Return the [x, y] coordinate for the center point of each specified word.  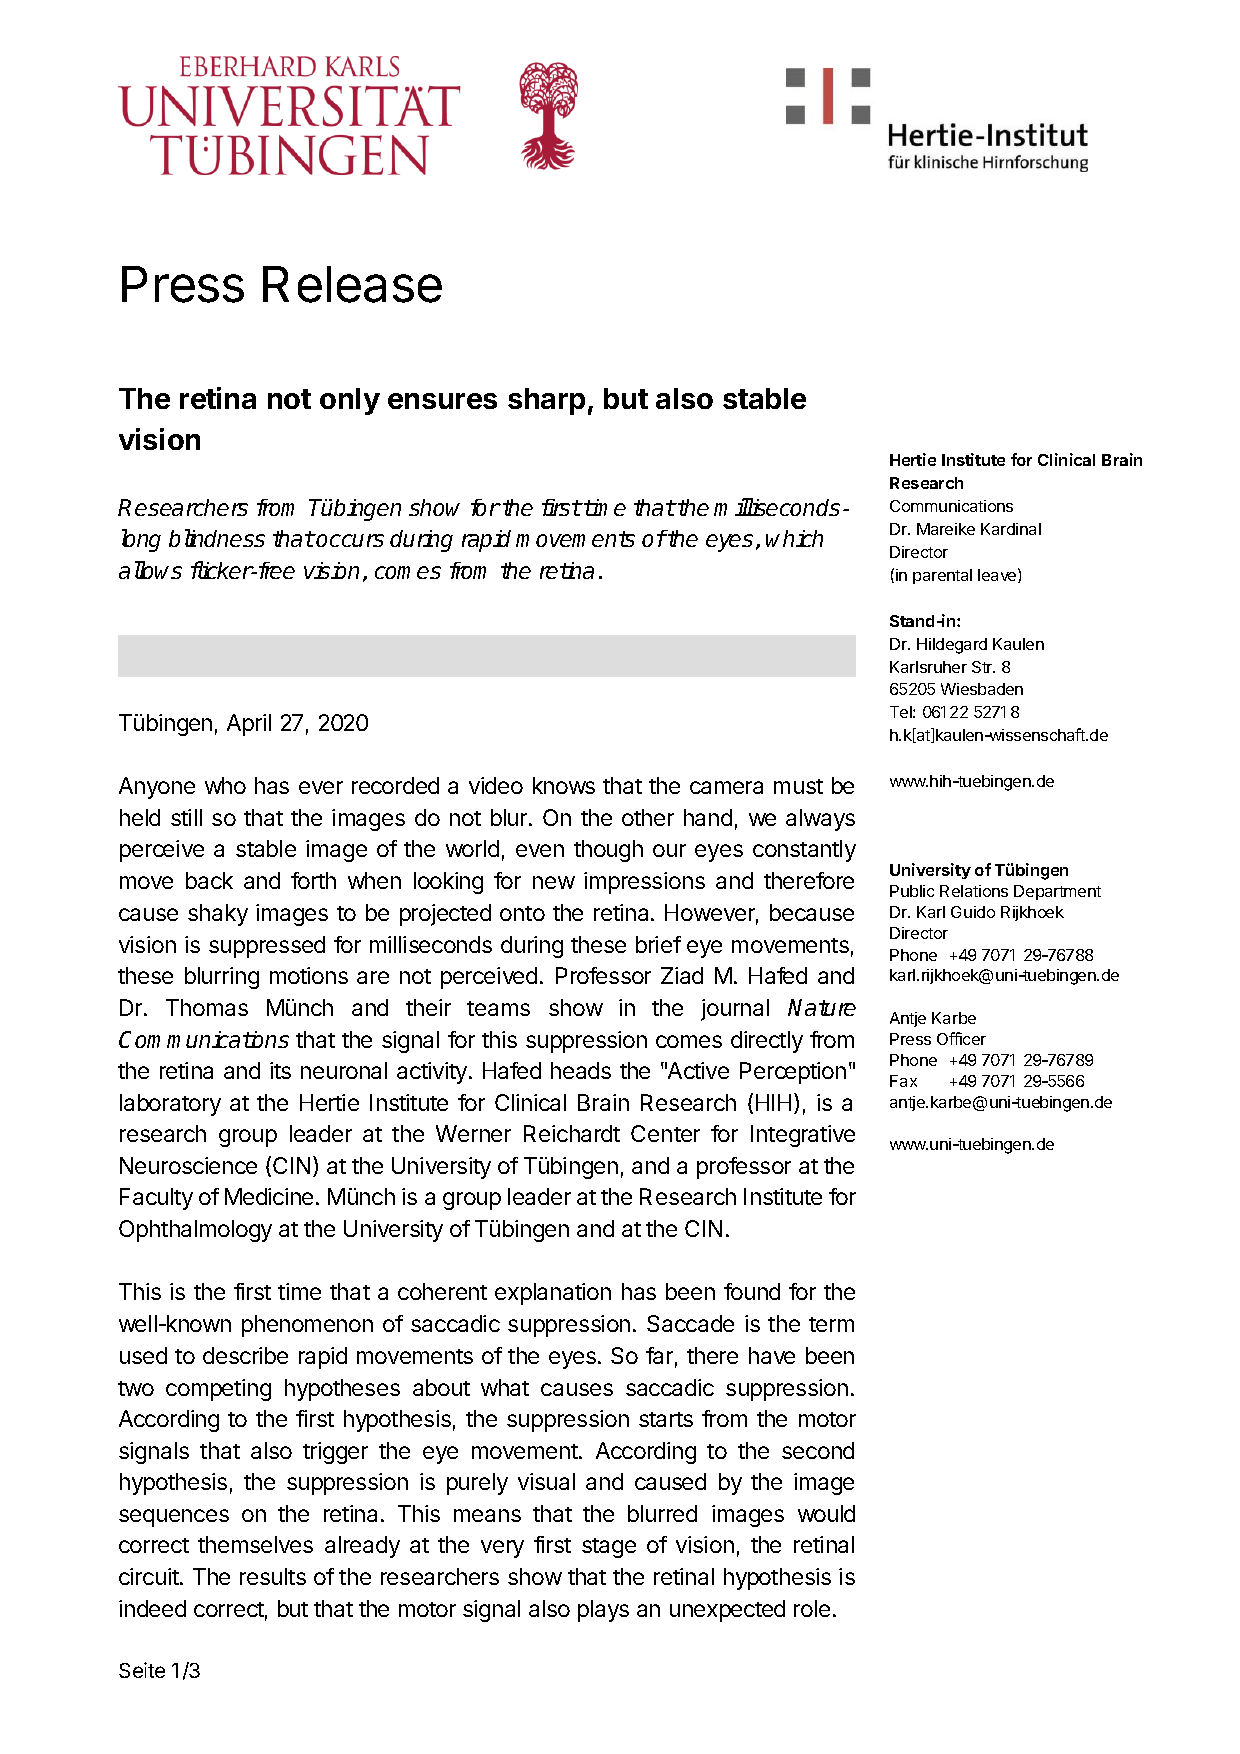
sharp [546, 401]
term [831, 1324]
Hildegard [952, 646]
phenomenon [307, 1326]
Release [352, 284]
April [249, 725]
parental [942, 576]
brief [658, 944]
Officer [961, 1038]
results [273, 1576]
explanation [553, 1294]
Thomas [207, 1007]
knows [564, 785]
